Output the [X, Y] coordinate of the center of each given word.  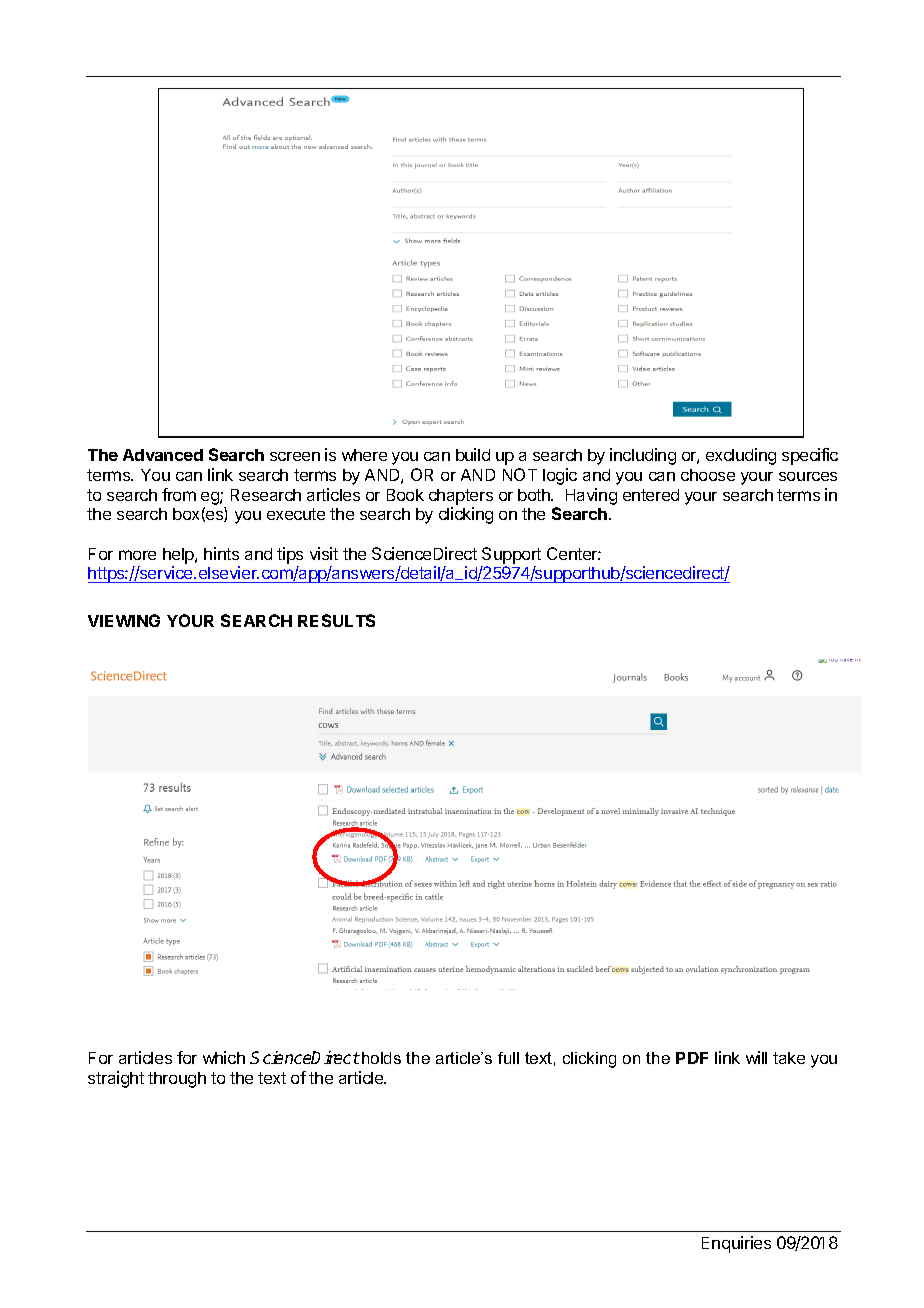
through [177, 1080]
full [508, 1058]
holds [381, 1058]
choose [708, 475]
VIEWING [124, 620]
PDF [692, 1058]
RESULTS [336, 620]
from [179, 494]
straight [116, 1079]
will [756, 1057]
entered [651, 495]
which [224, 1057]
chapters [461, 497]
